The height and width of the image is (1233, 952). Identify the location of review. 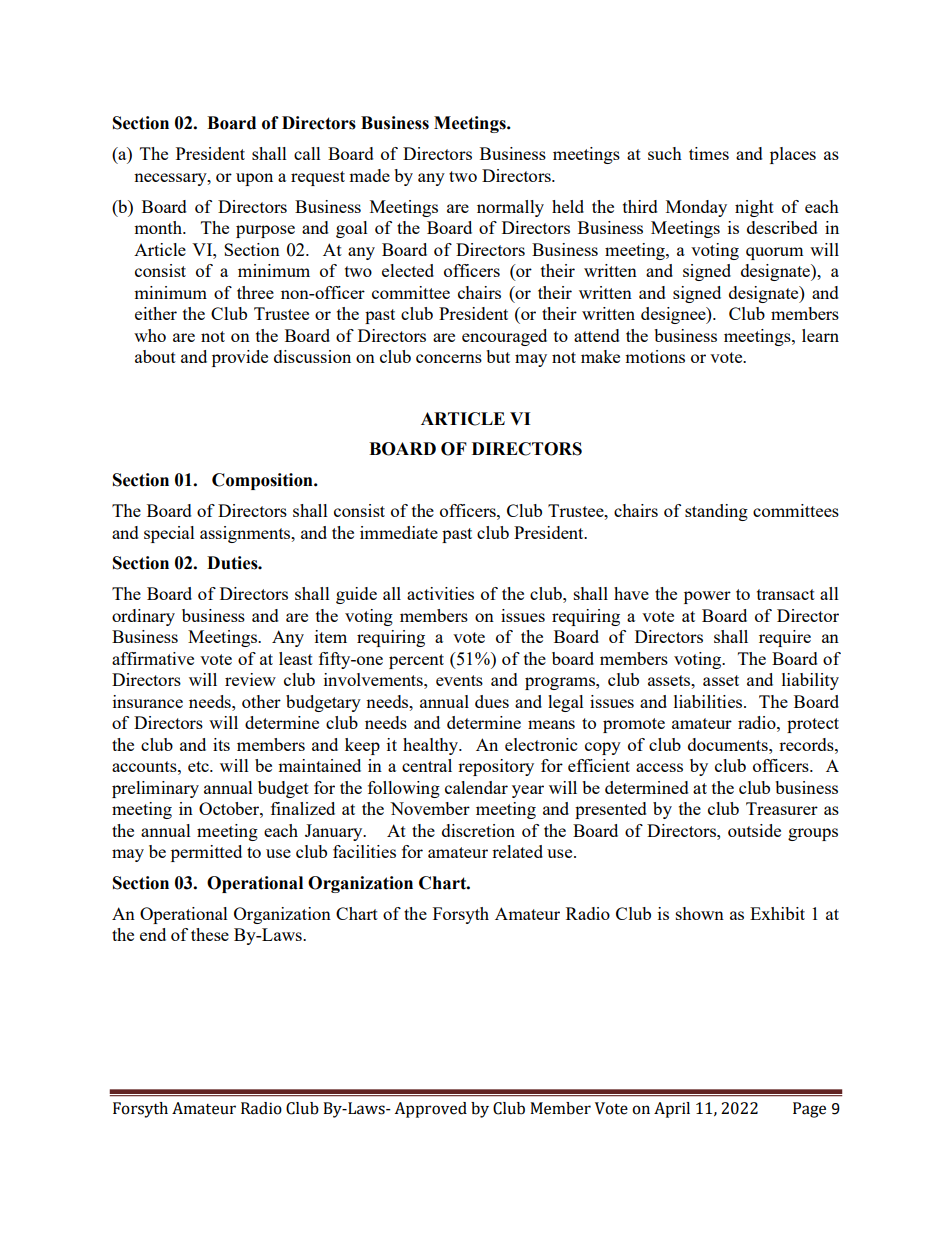
(250, 679).
